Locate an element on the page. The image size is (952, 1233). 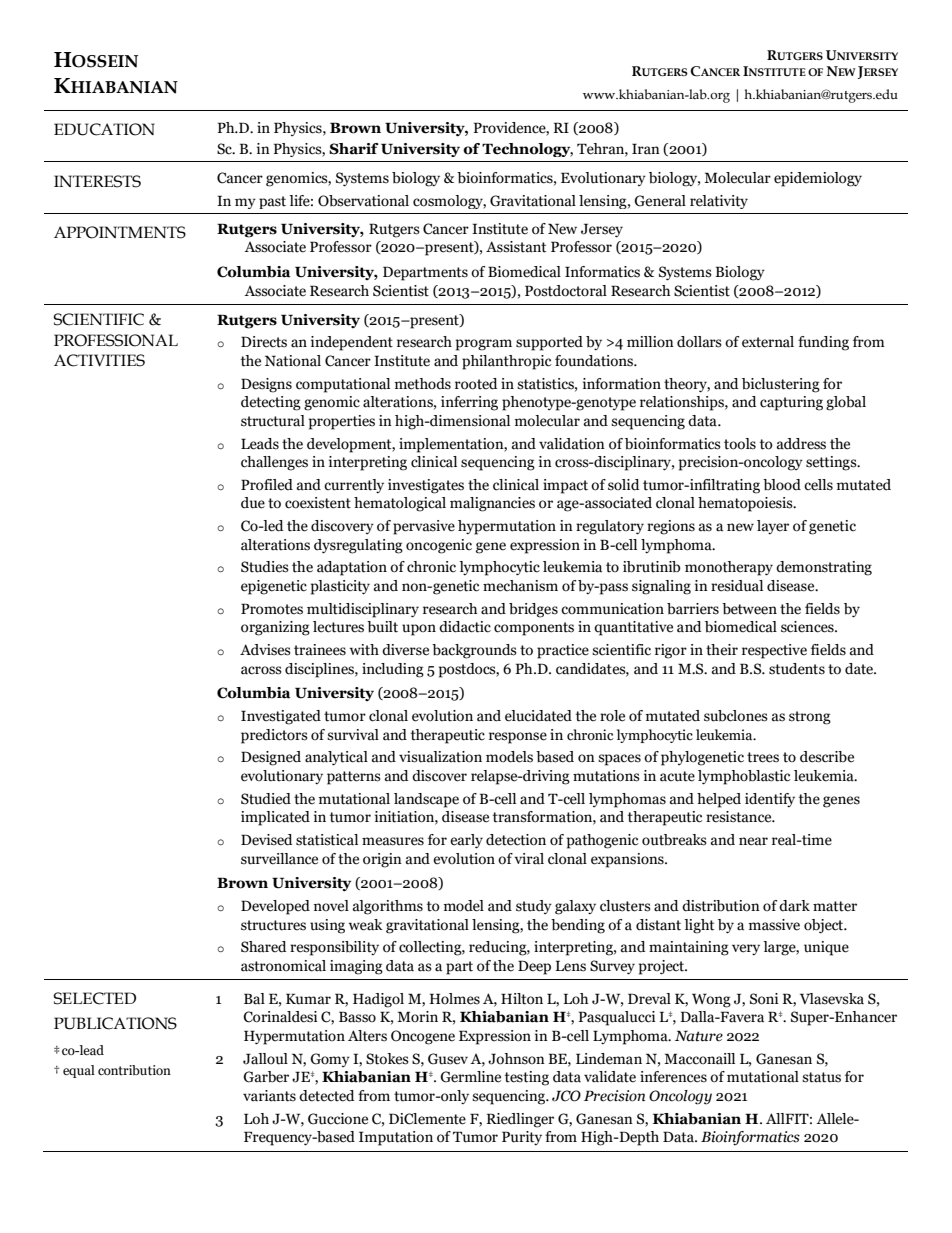
epidemiology is located at coordinates (818, 179).
